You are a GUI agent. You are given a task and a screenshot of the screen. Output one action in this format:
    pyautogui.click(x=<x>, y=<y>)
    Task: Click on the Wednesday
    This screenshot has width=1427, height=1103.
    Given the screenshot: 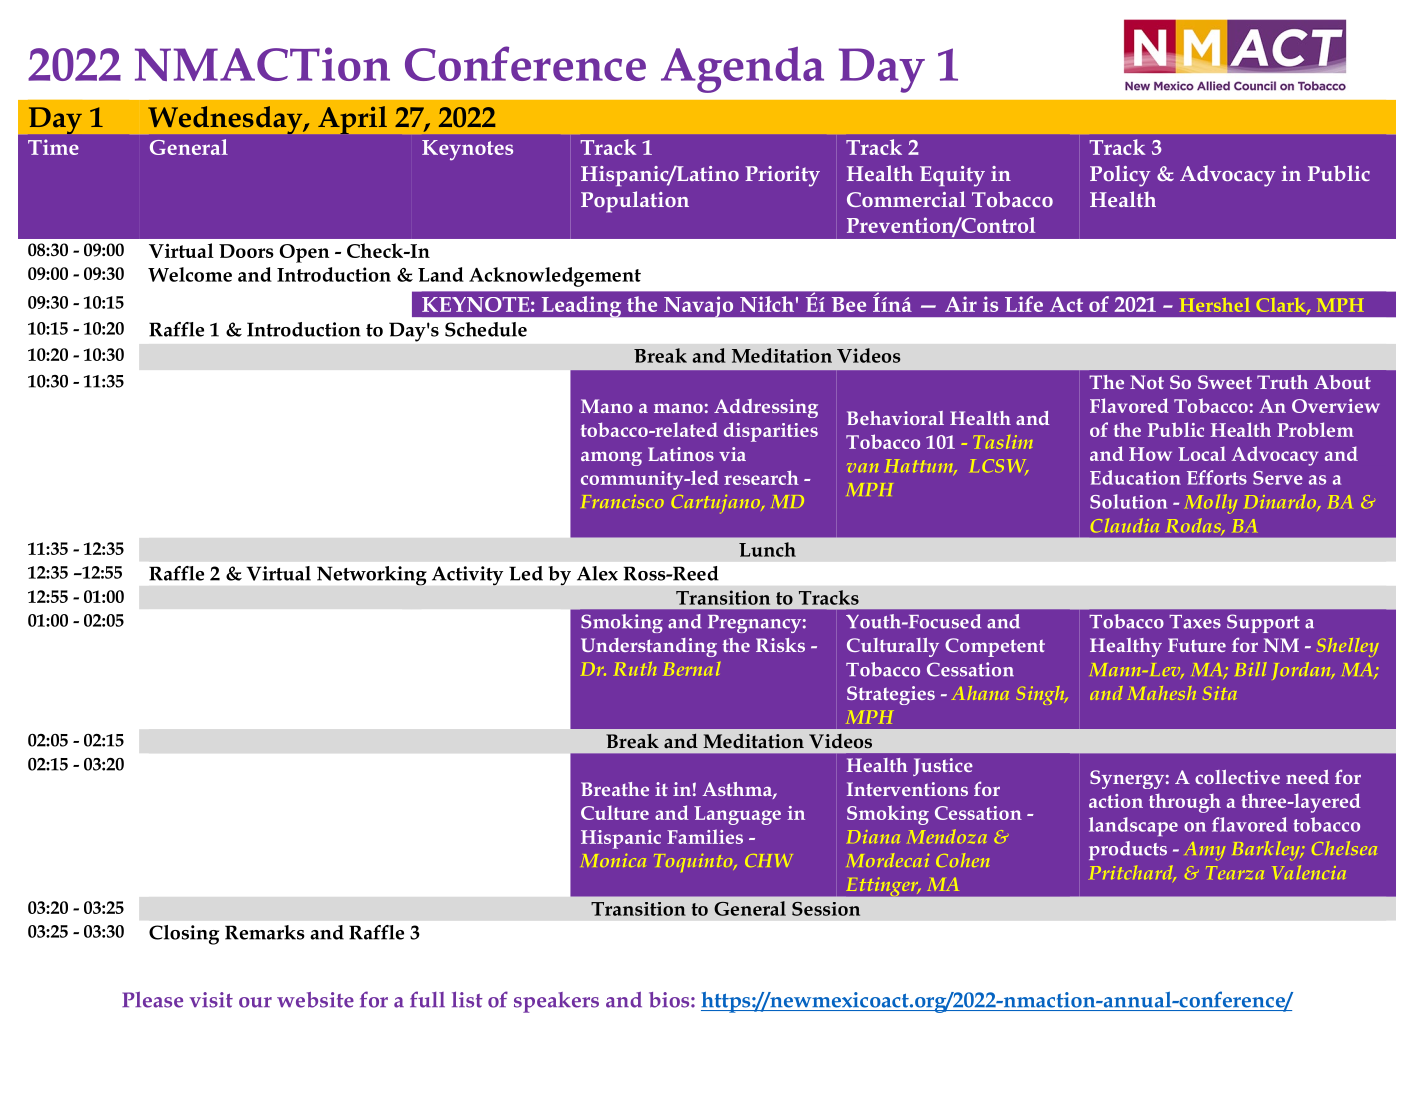 What is the action you would take?
    pyautogui.click(x=226, y=120)
